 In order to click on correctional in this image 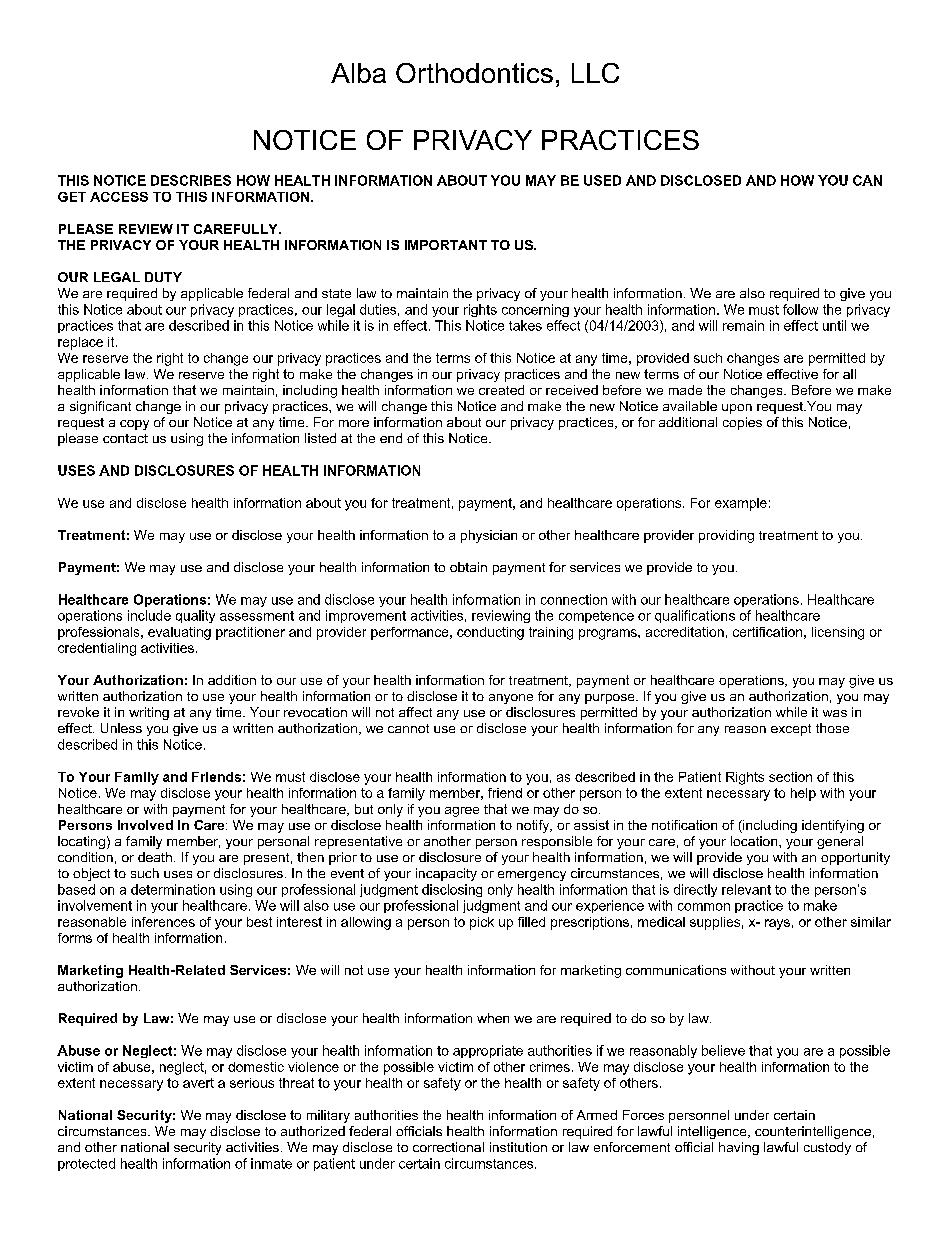, I will do `click(448, 1147)`.
